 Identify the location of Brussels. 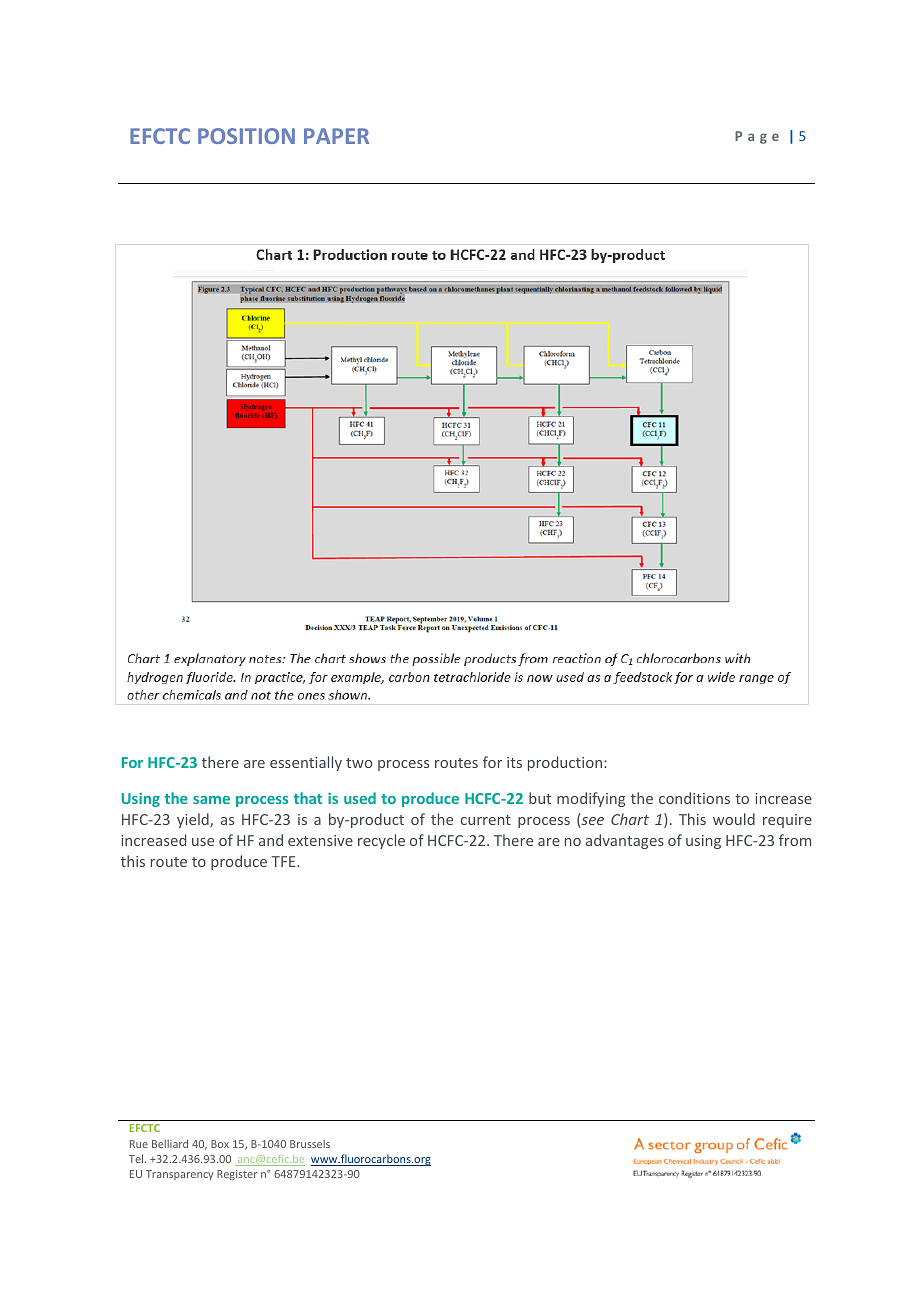
(310, 1143).
